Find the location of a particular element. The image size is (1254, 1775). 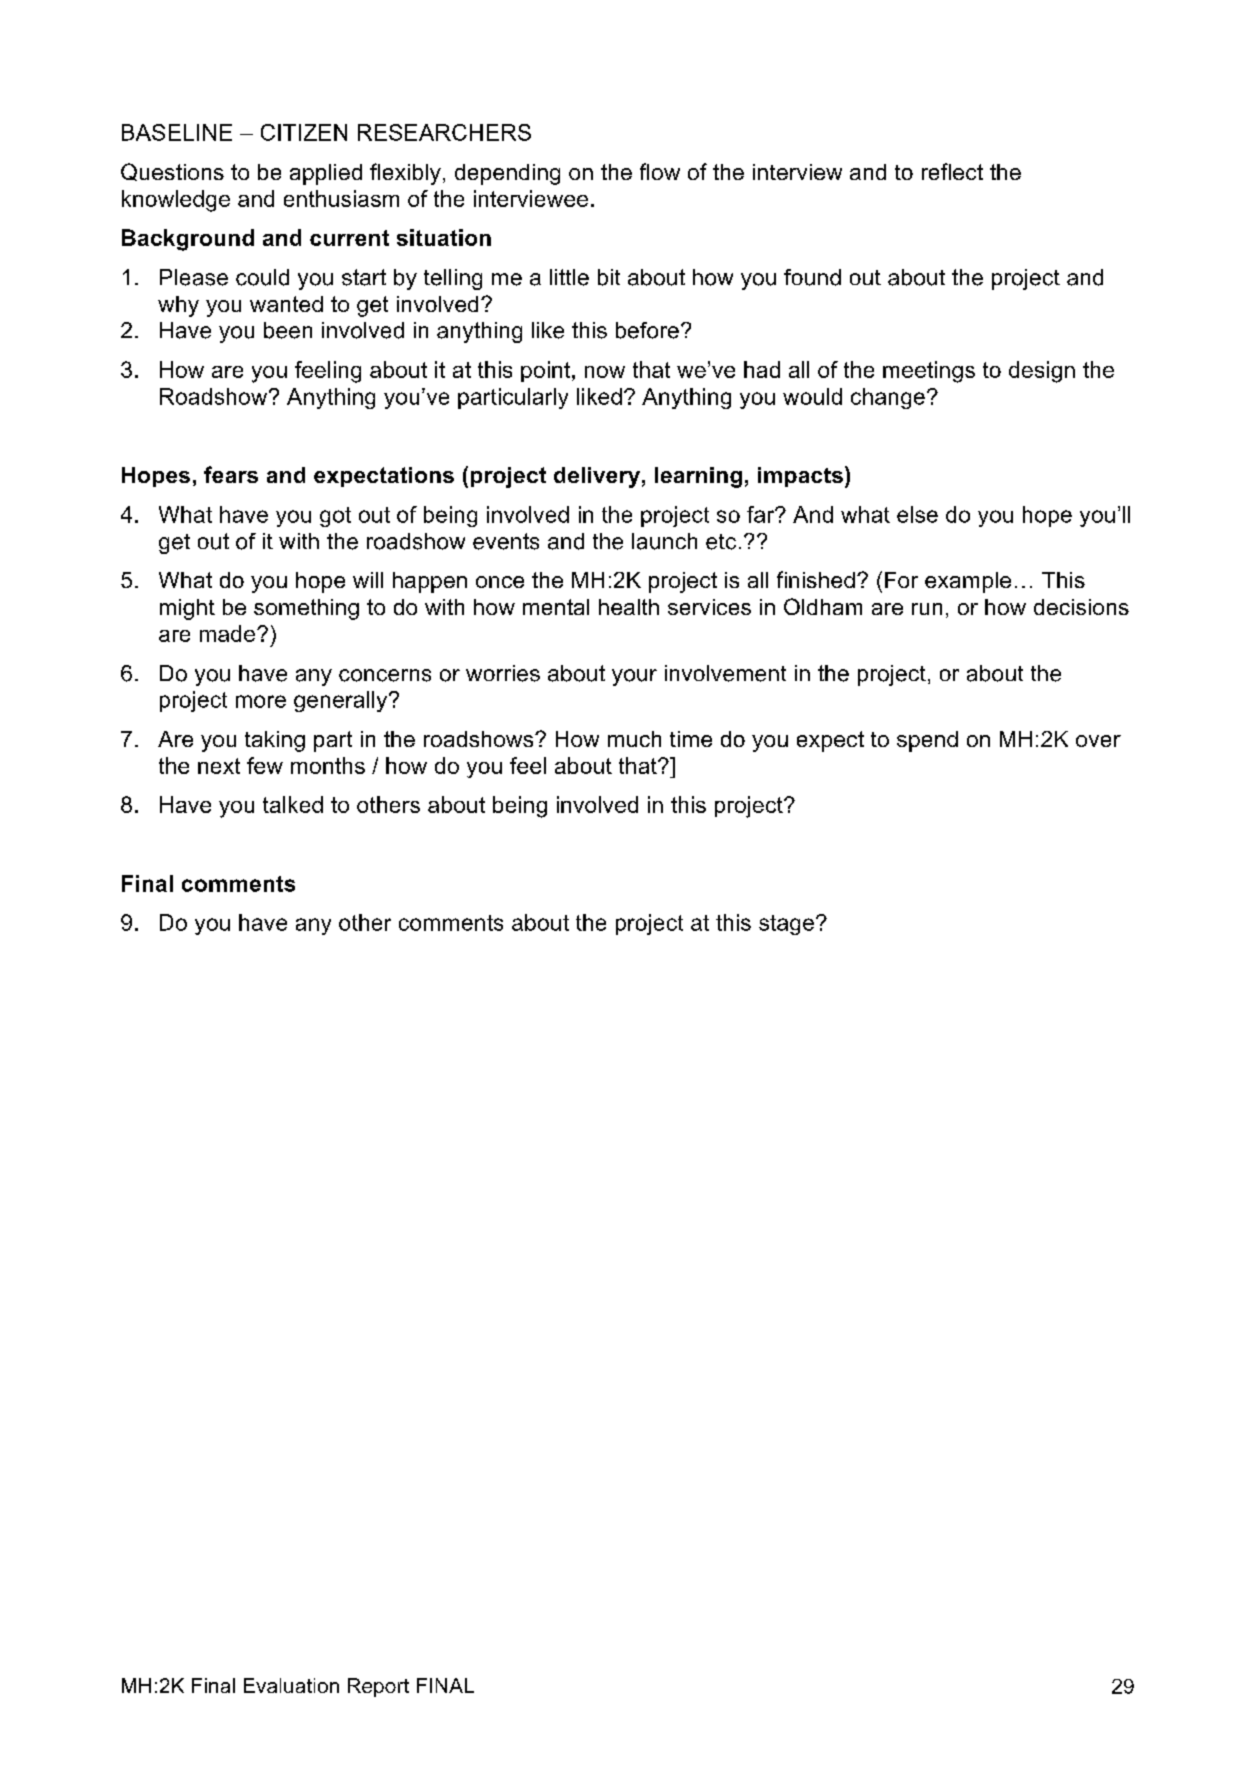

talked is located at coordinates (293, 804).
